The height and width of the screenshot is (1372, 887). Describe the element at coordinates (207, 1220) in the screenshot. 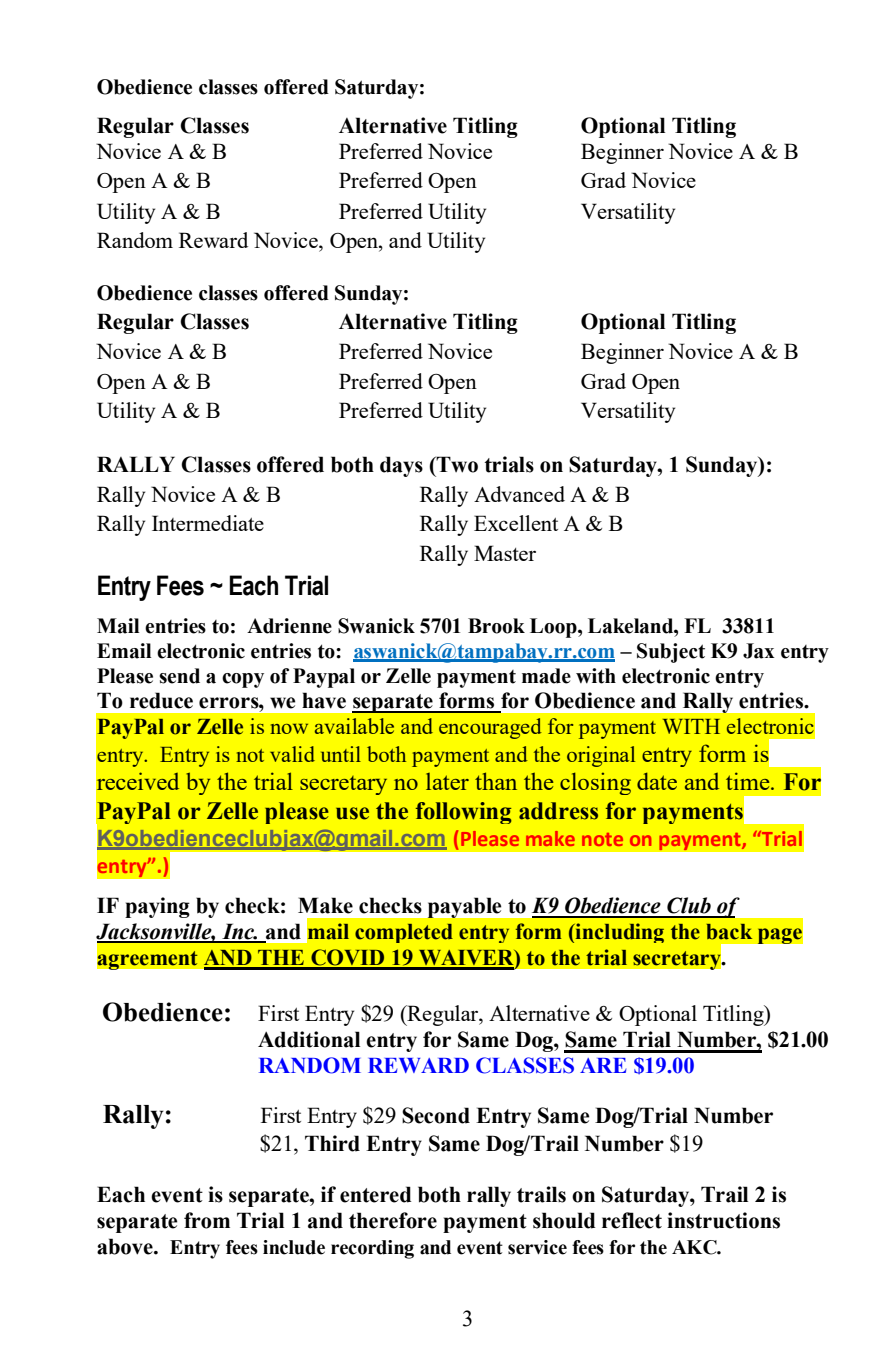

I see `from` at that location.
